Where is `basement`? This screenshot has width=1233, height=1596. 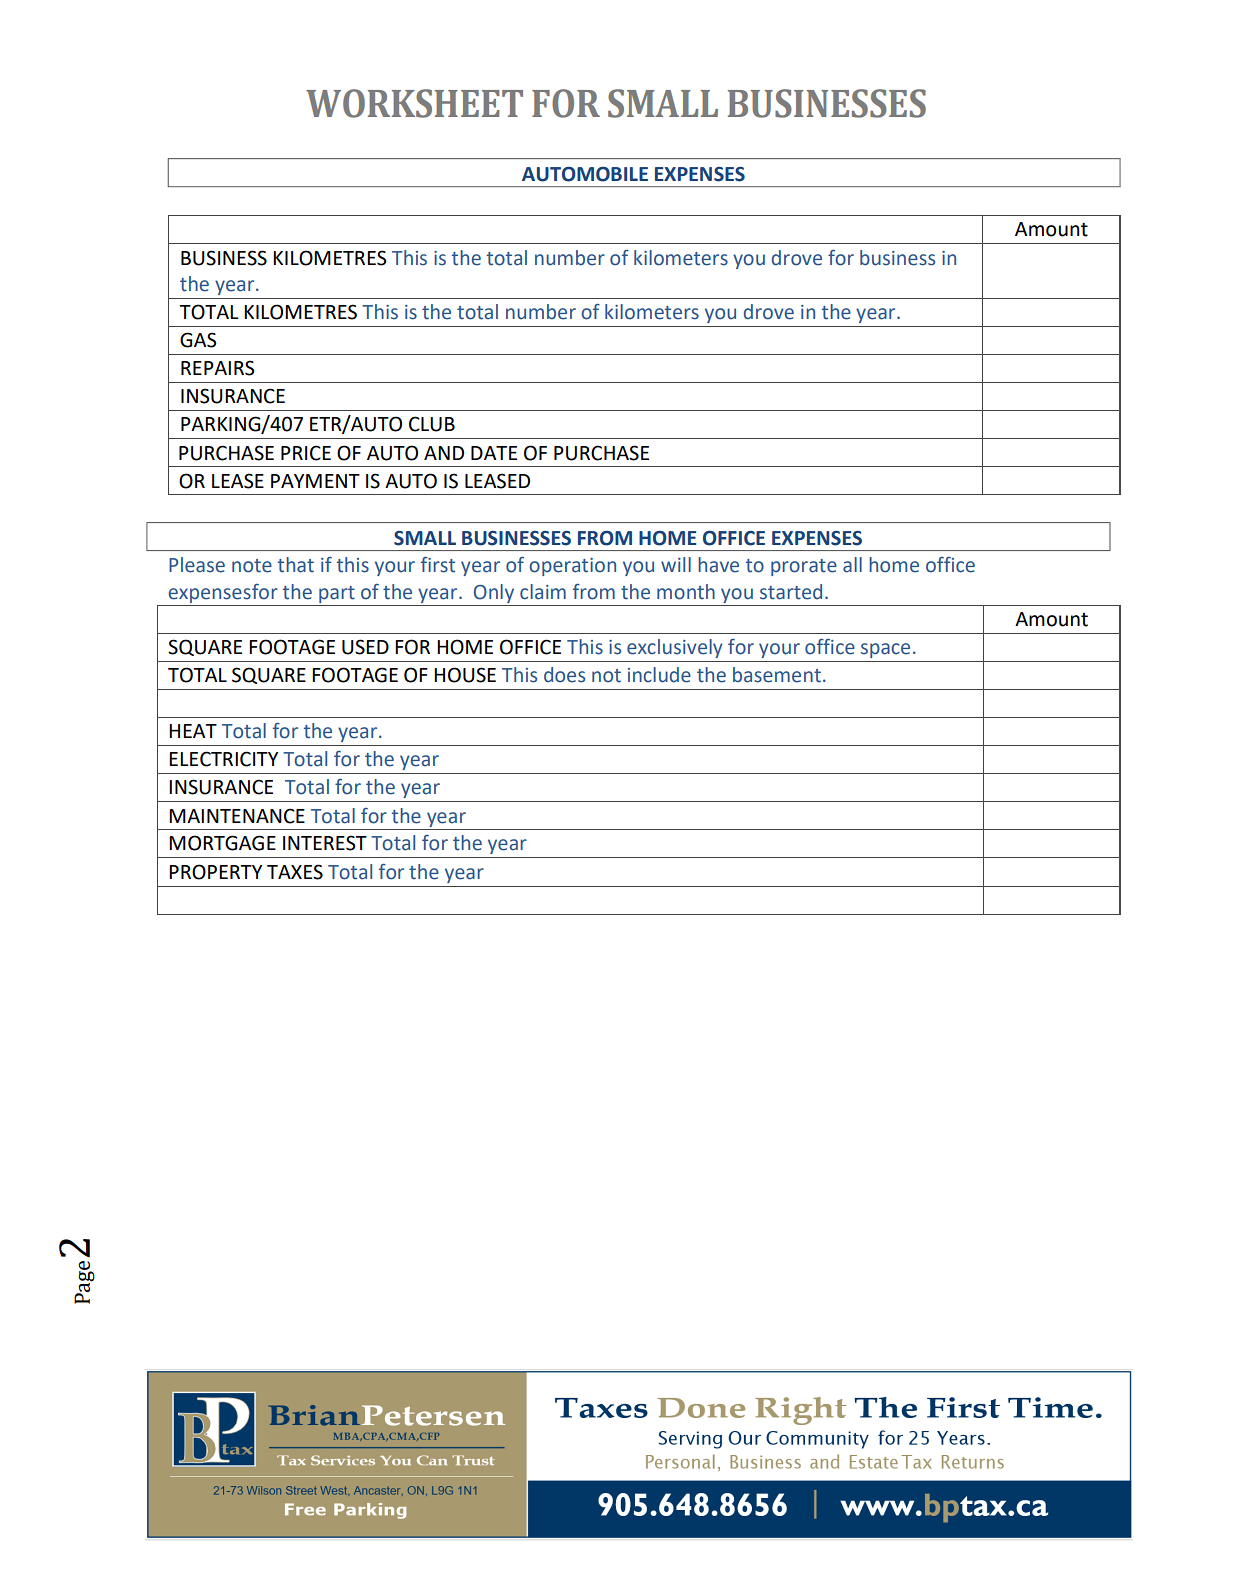 basement is located at coordinates (777, 675).
